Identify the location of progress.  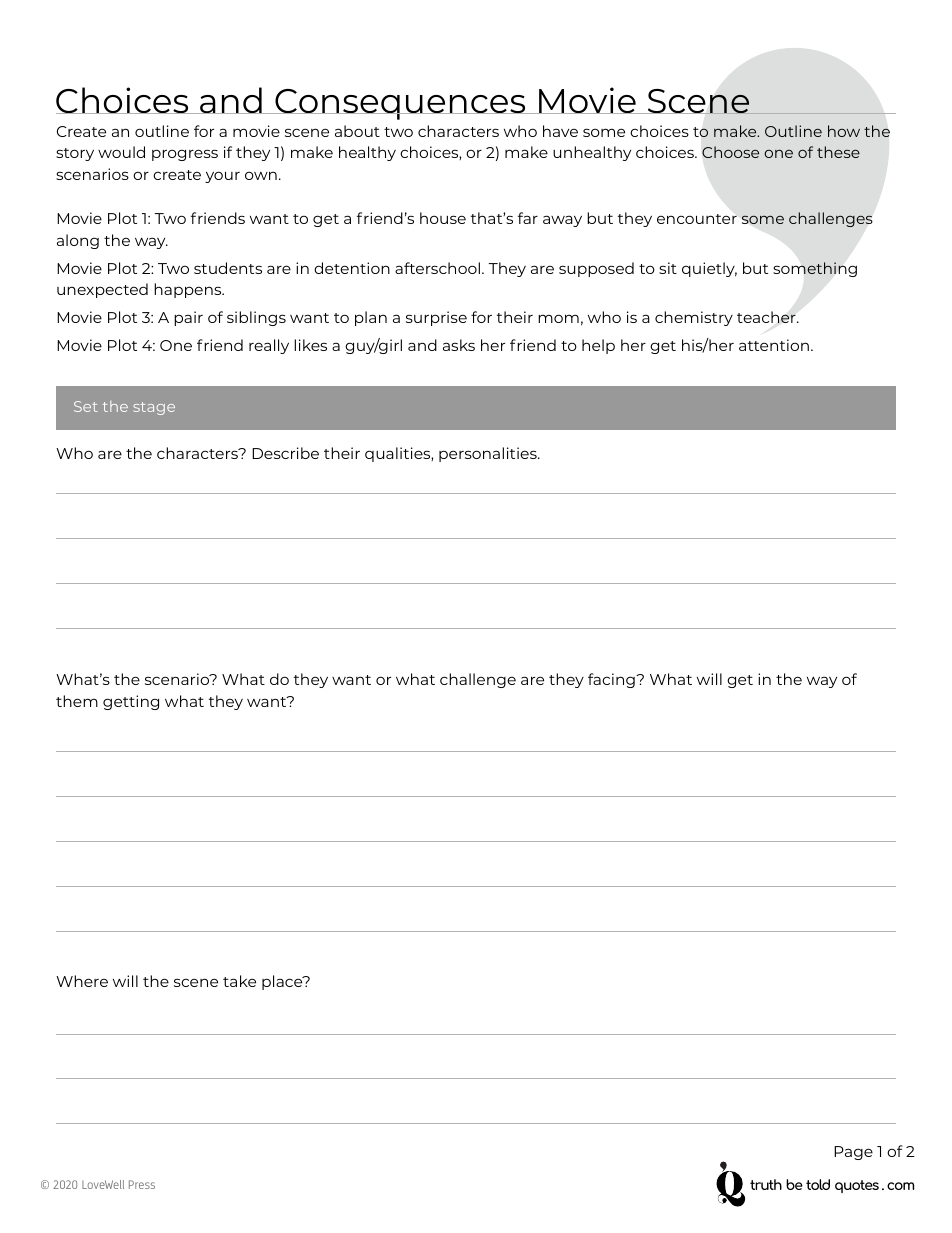
(185, 155).
